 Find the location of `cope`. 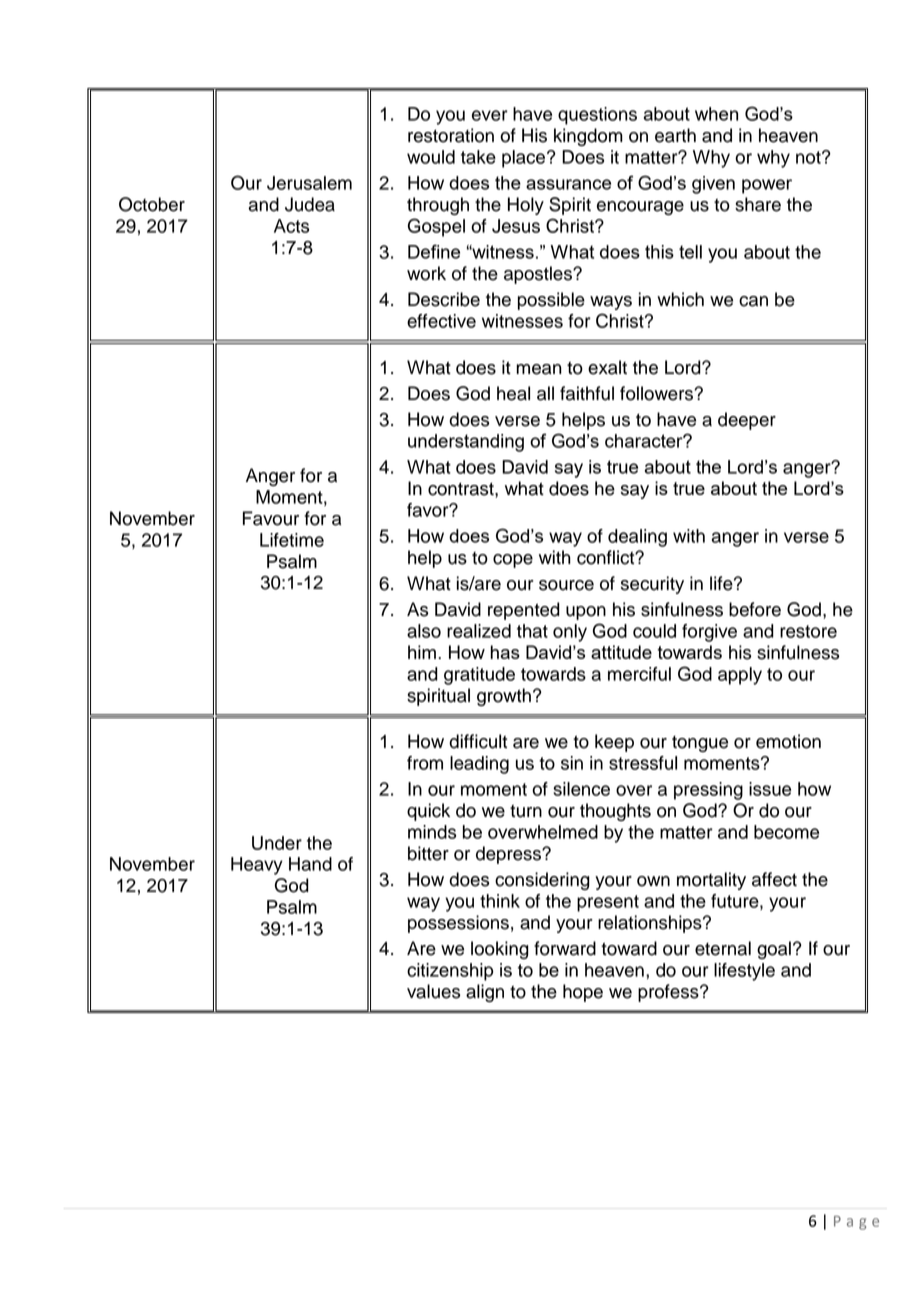

cope is located at coordinates (513, 561).
